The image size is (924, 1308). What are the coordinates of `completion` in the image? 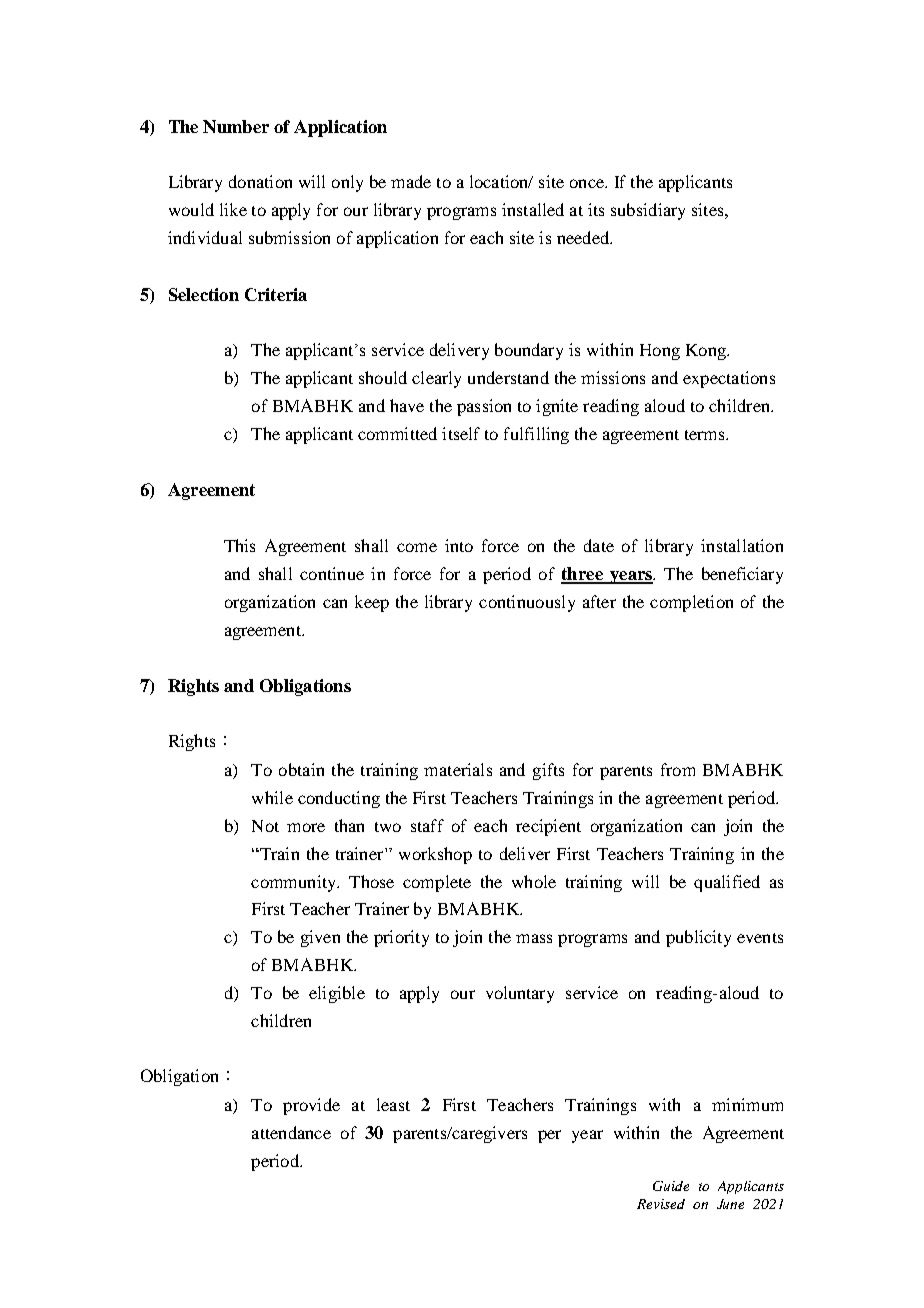 It's located at (691, 603).
